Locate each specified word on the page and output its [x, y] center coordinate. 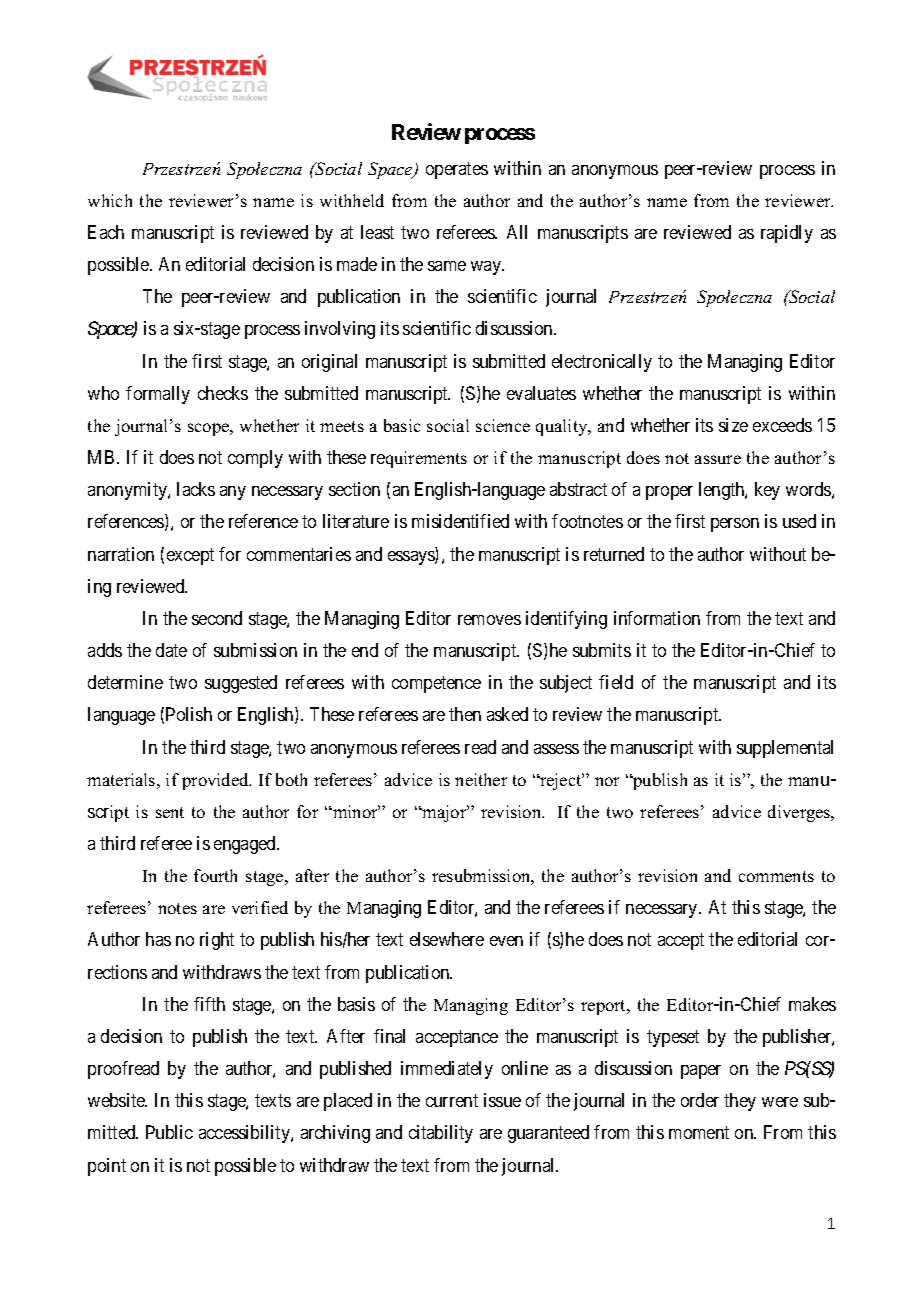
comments [776, 876]
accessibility [245, 1134]
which [110, 200]
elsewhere [447, 939]
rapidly [787, 234]
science [503, 425]
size [733, 425]
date [171, 650]
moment [699, 1133]
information [657, 618]
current [452, 1101]
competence [436, 685]
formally [158, 395]
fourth [215, 875]
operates [457, 170]
